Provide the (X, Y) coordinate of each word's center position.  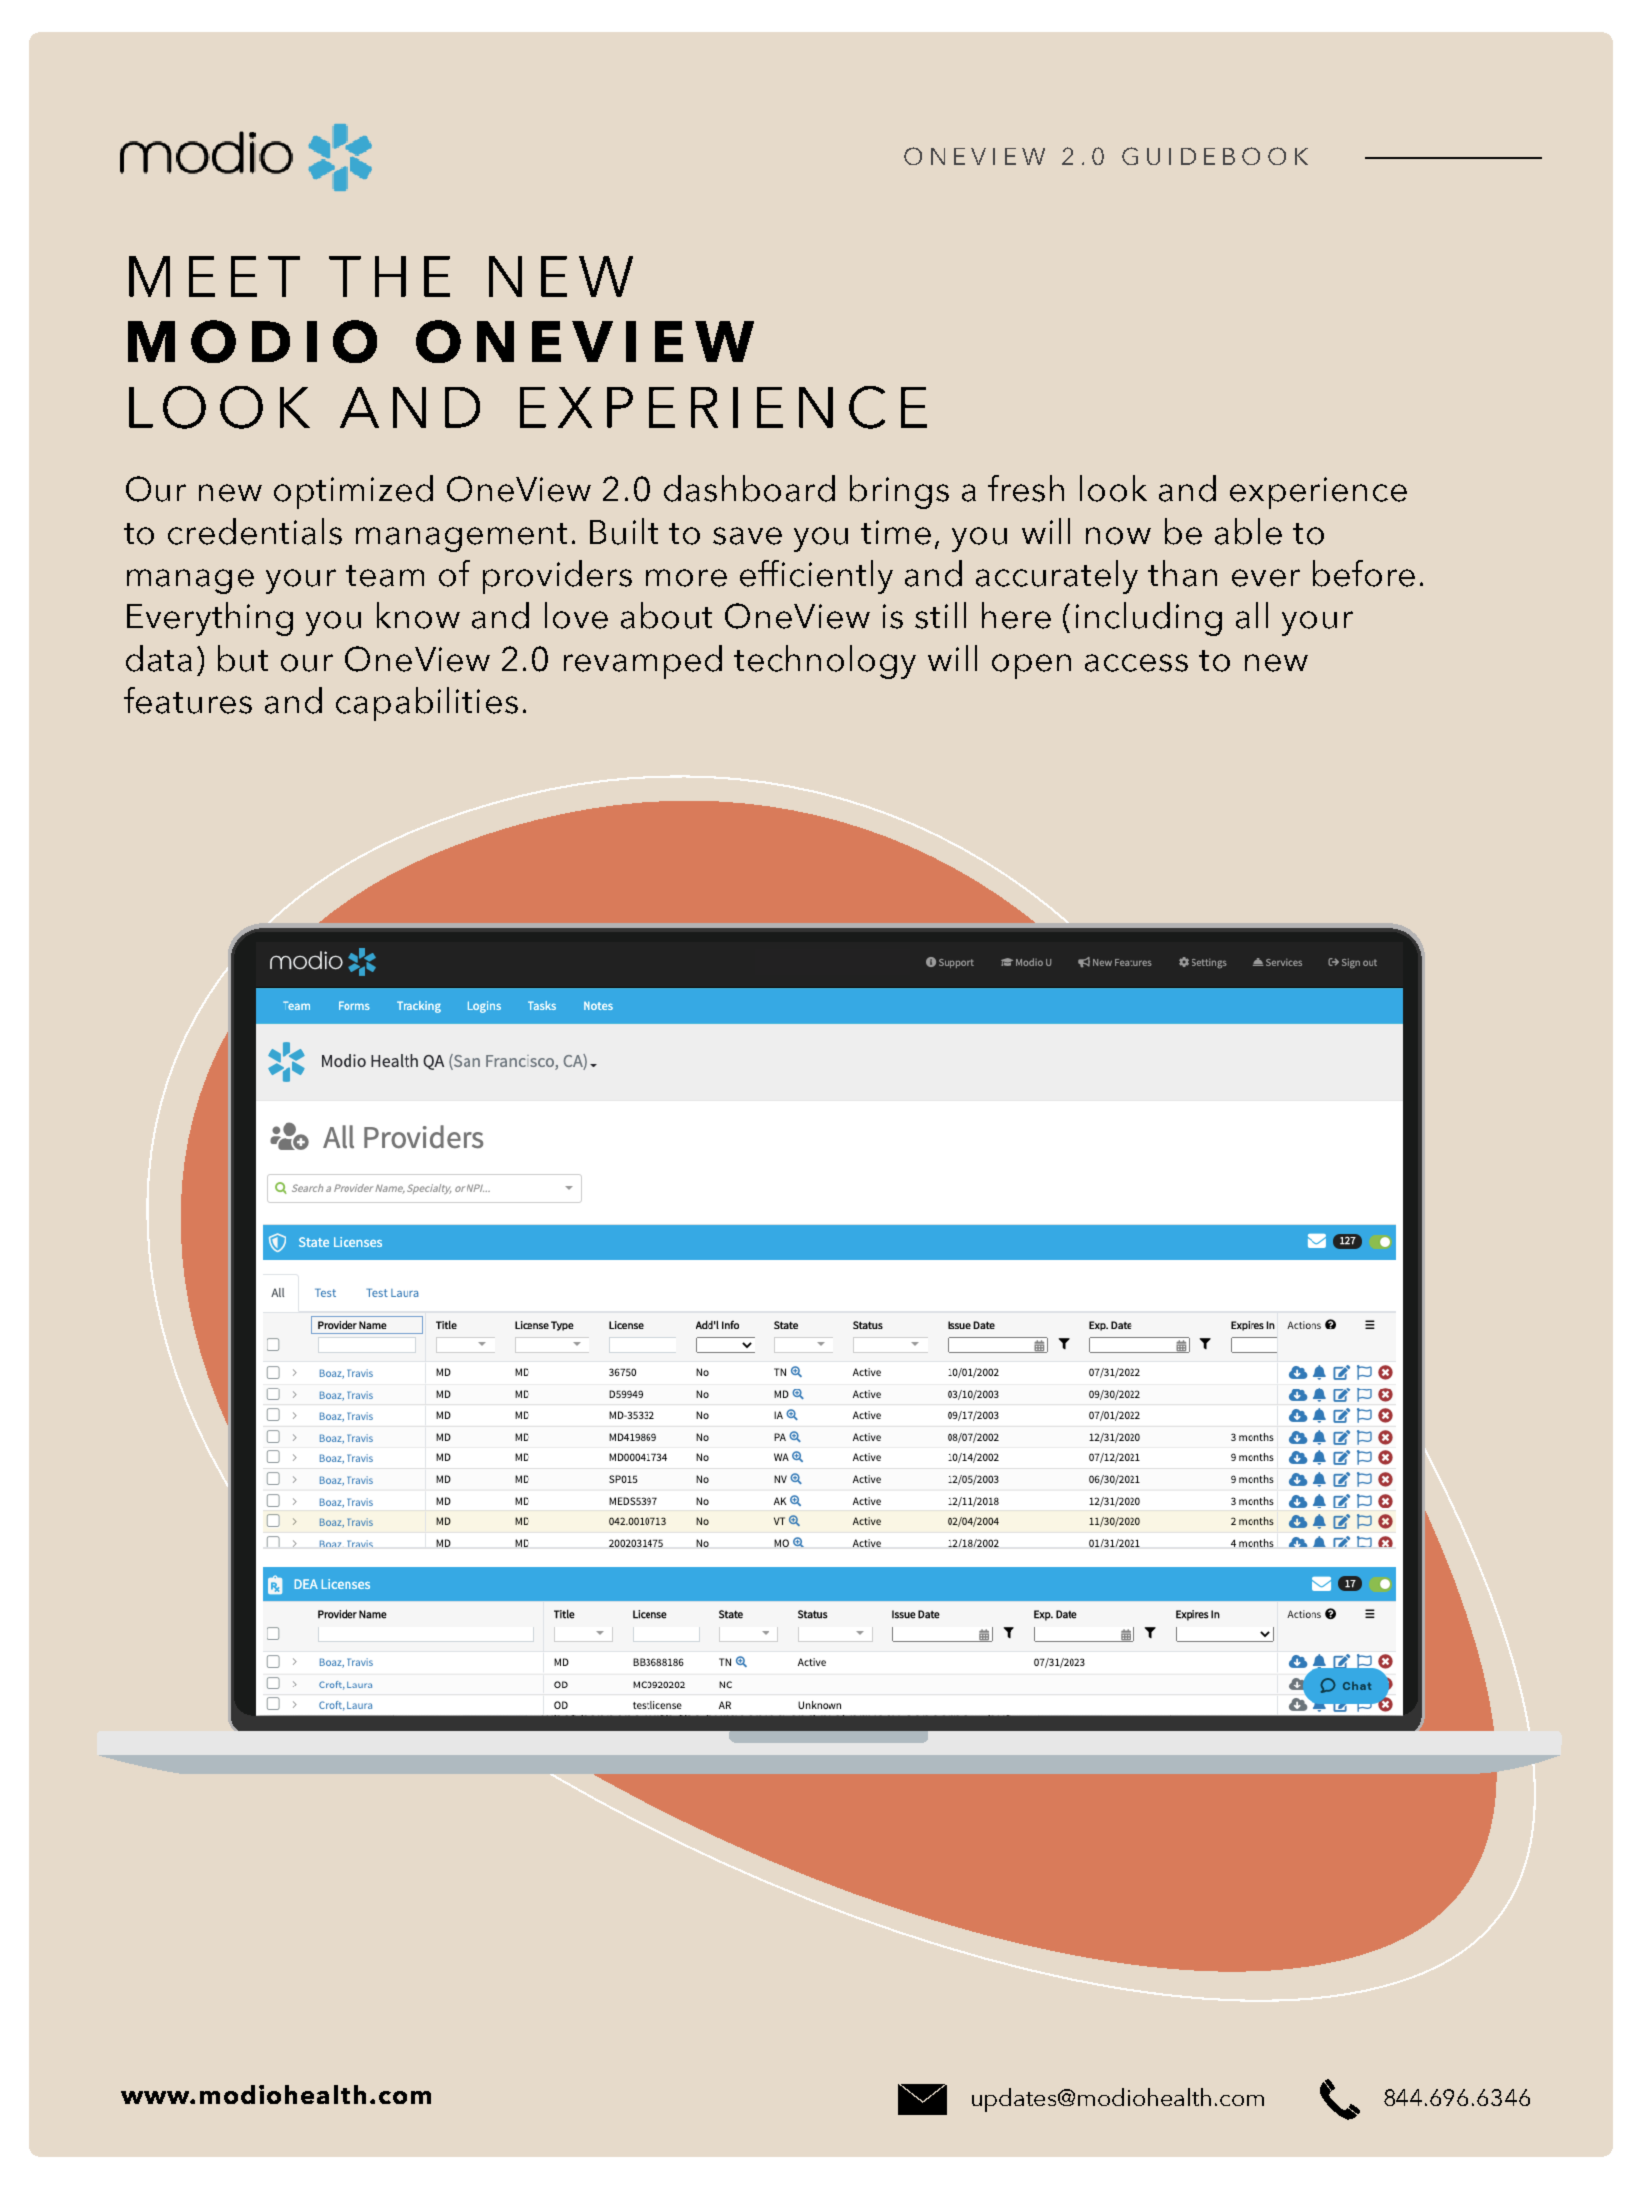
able (1248, 531)
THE (389, 276)
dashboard (749, 488)
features (188, 700)
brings (899, 492)
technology (825, 662)
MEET (214, 276)
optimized (353, 492)
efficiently (816, 577)
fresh (1026, 488)
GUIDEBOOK (1215, 156)
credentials (255, 531)
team (385, 576)
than (1182, 573)
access (1136, 663)
